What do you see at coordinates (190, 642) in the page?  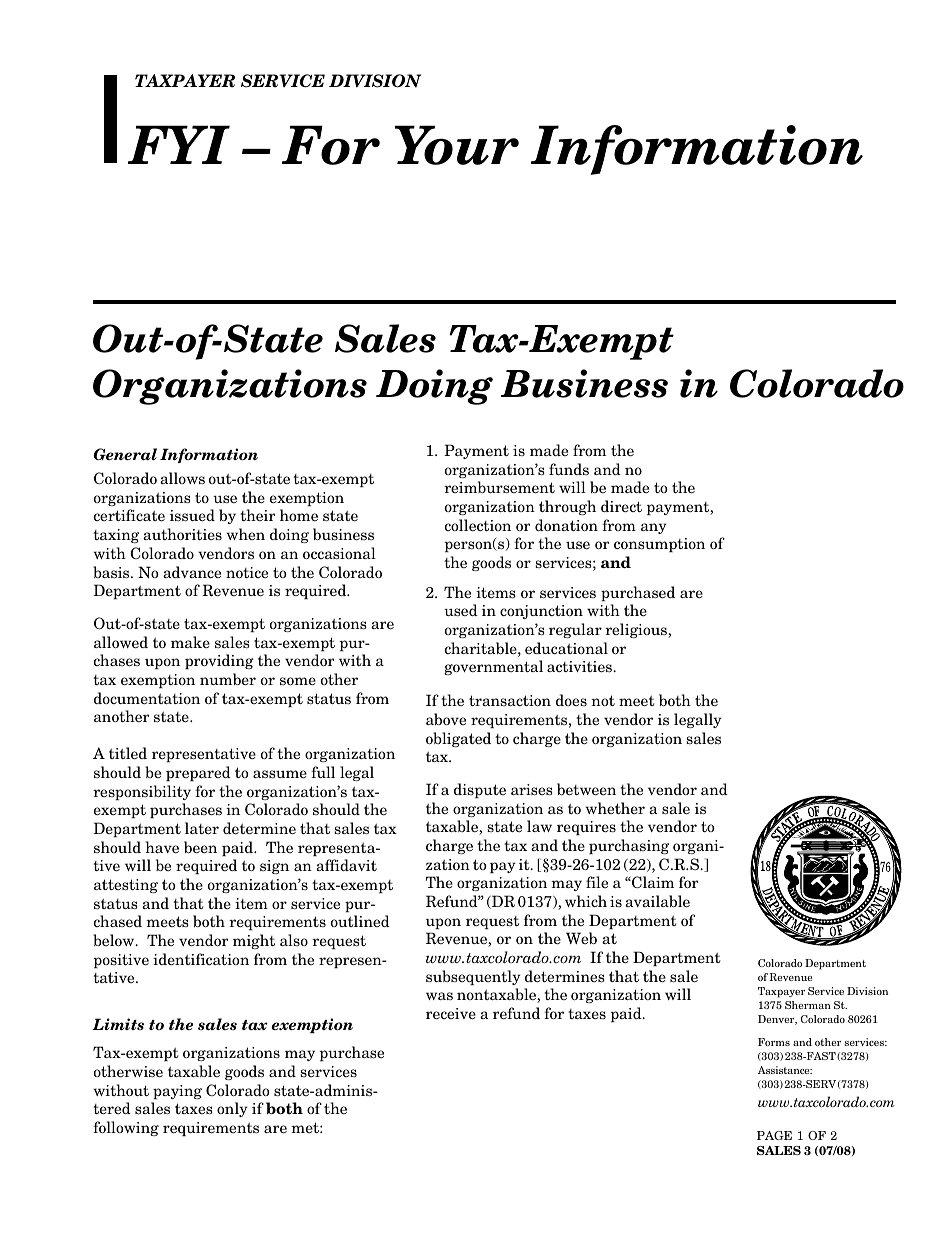 I see `make` at bounding box center [190, 642].
